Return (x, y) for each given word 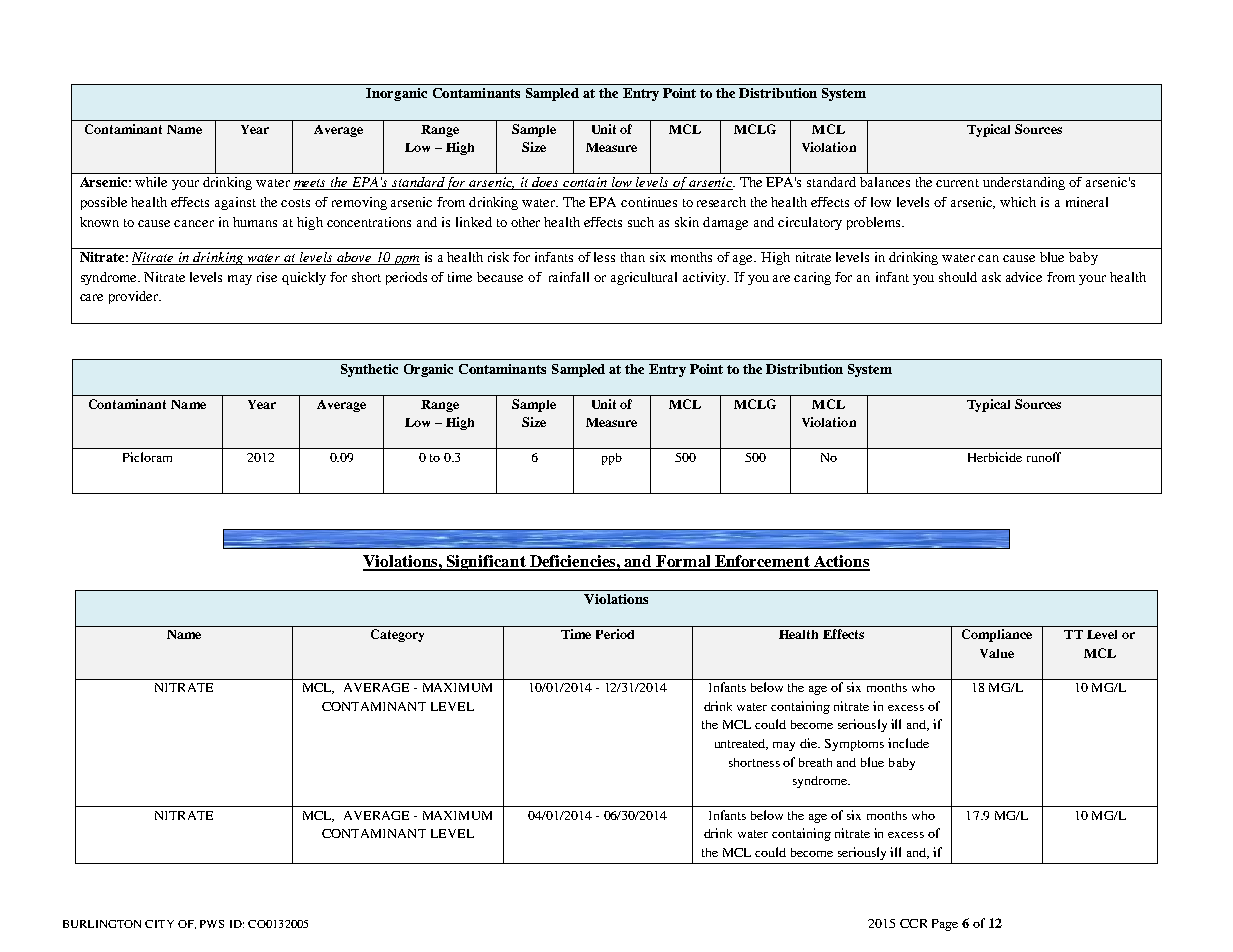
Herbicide (995, 457)
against (235, 203)
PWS (212, 924)
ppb (612, 459)
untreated (741, 744)
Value (997, 653)
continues (649, 202)
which (1018, 202)
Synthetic (369, 370)
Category (397, 635)
